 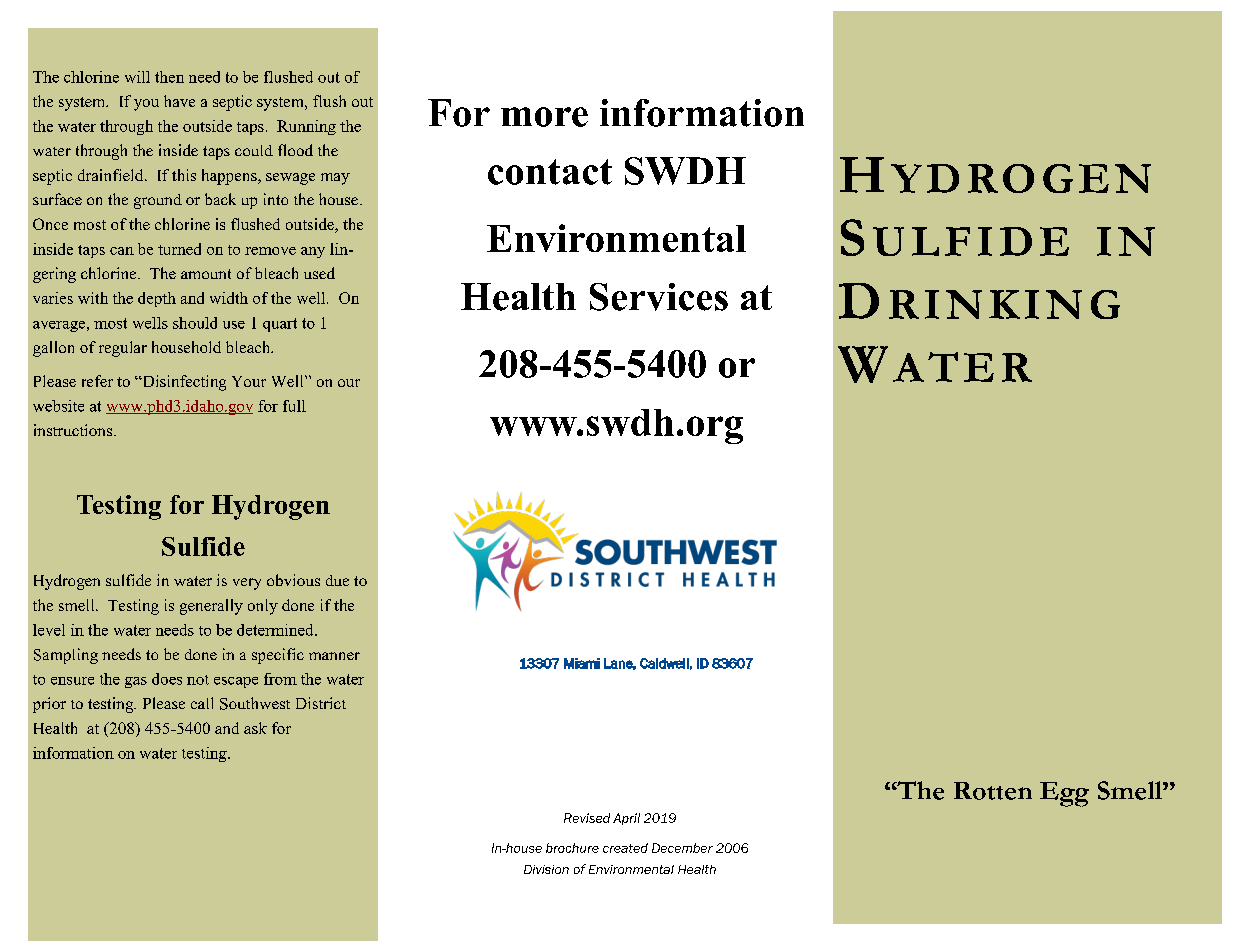 I want to click on does, so click(x=167, y=679).
